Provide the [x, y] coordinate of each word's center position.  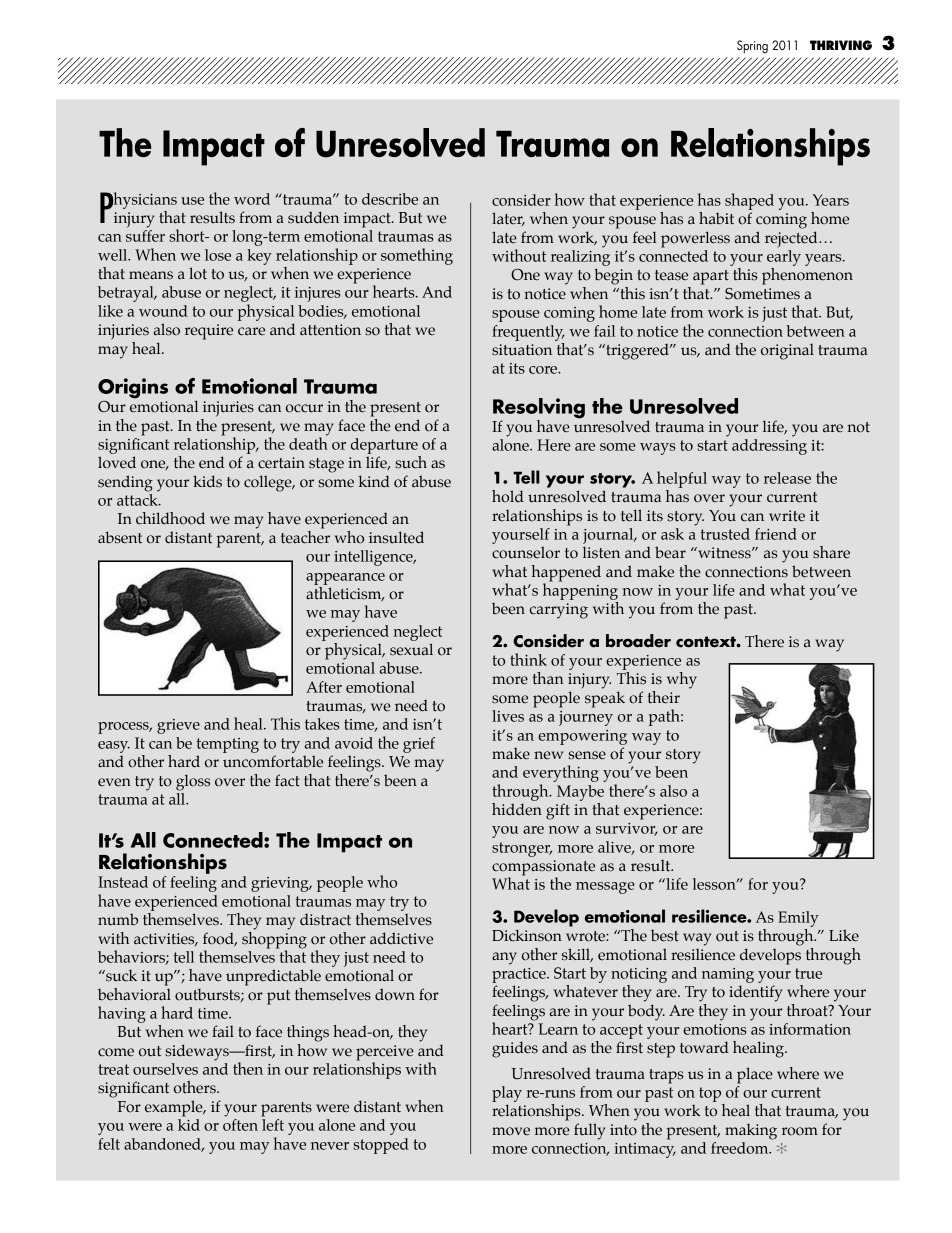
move [511, 1131]
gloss [193, 782]
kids [207, 481]
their [664, 697]
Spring [752, 47]
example [175, 1108]
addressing [769, 447]
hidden [517, 808]
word [252, 199]
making [751, 1131]
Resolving [539, 409]
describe [390, 199]
